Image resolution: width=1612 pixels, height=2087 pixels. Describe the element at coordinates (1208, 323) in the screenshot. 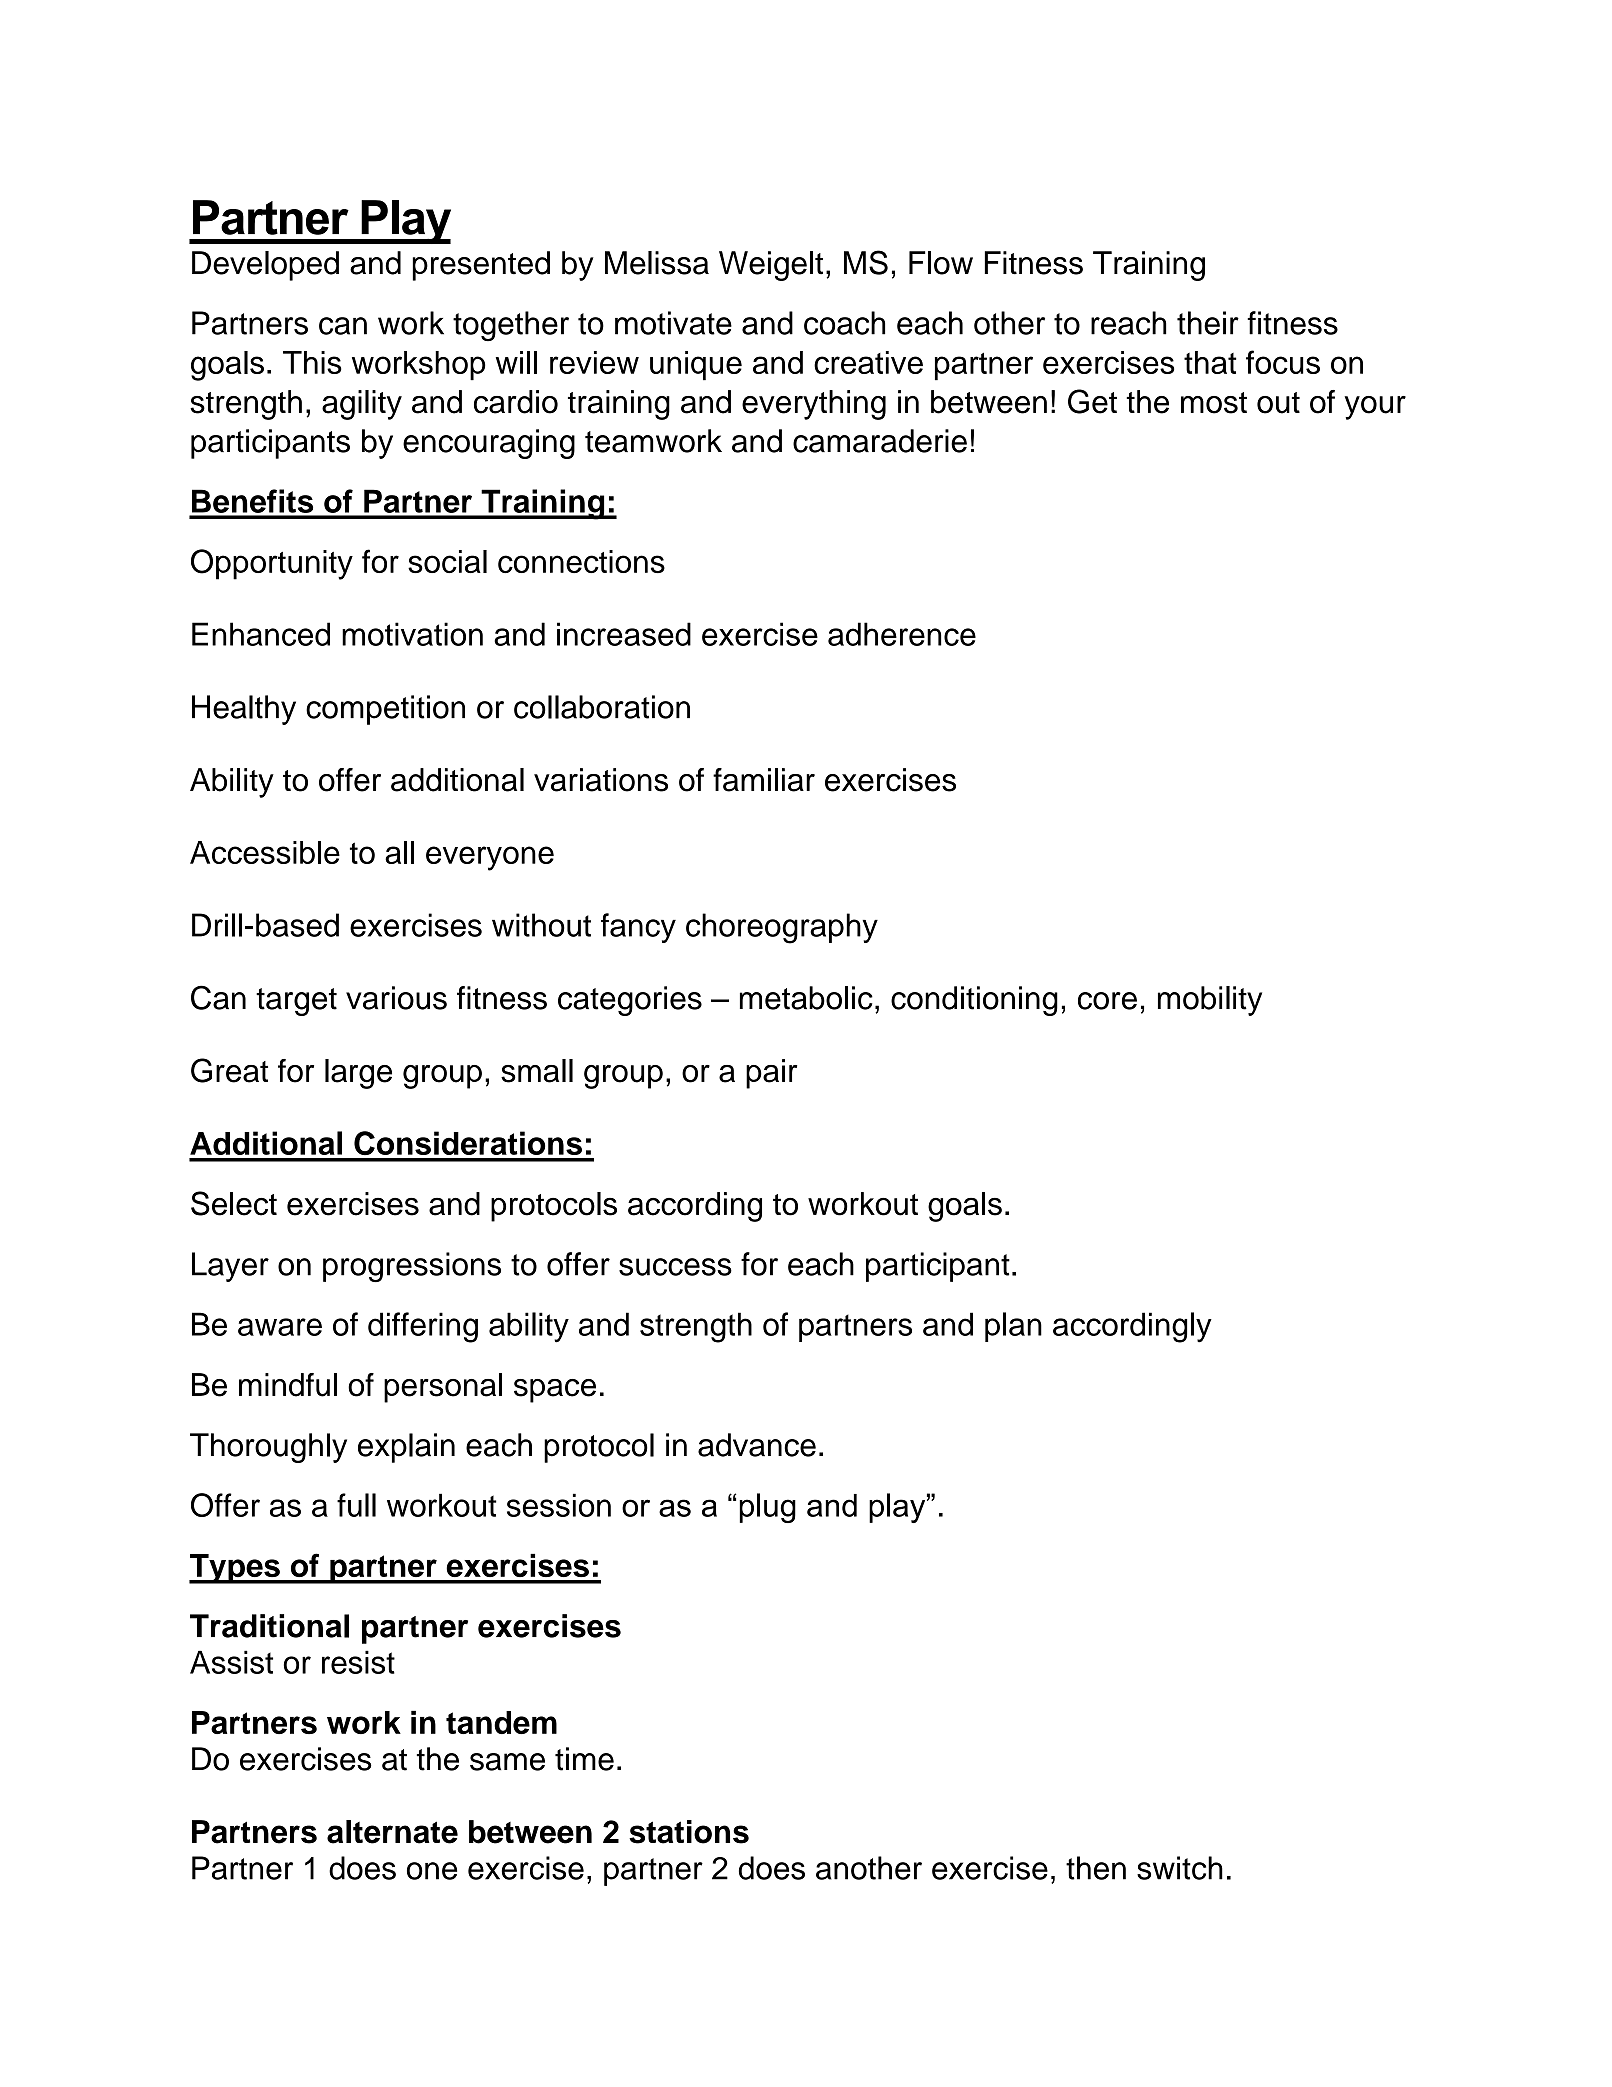

I see `their` at that location.
